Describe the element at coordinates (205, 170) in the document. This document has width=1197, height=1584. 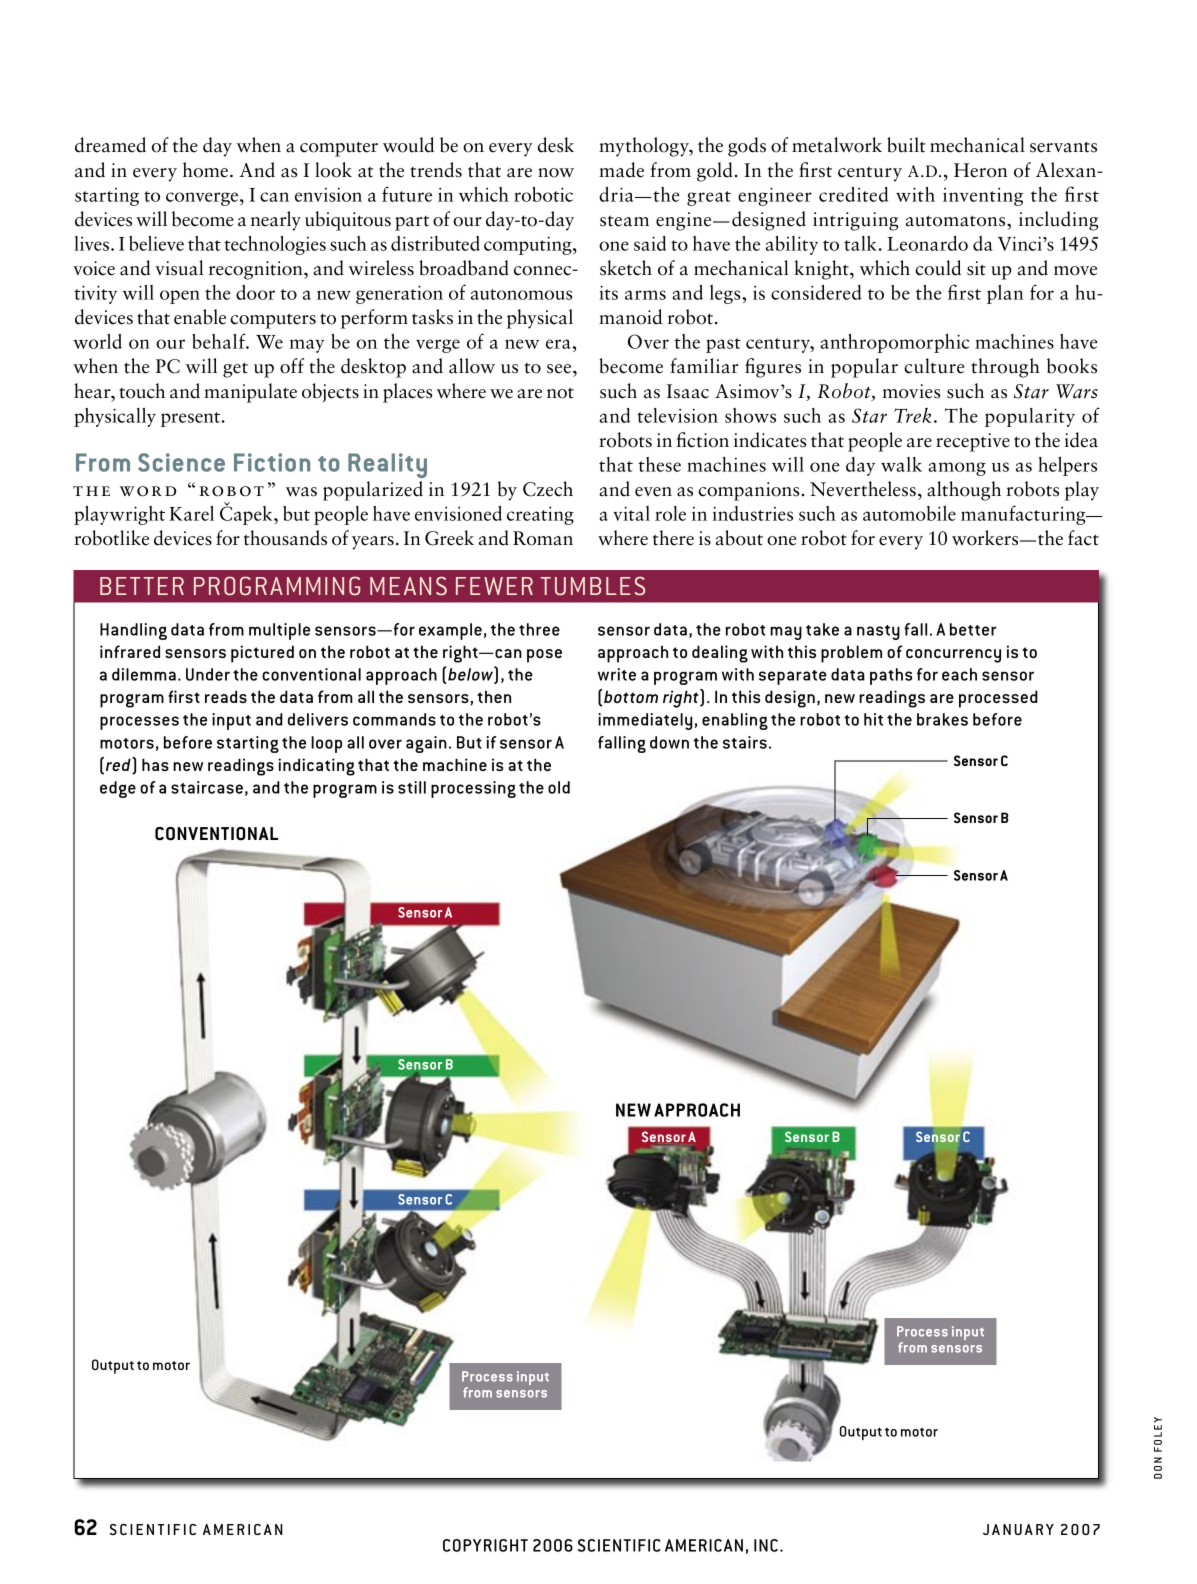
I see `home` at that location.
